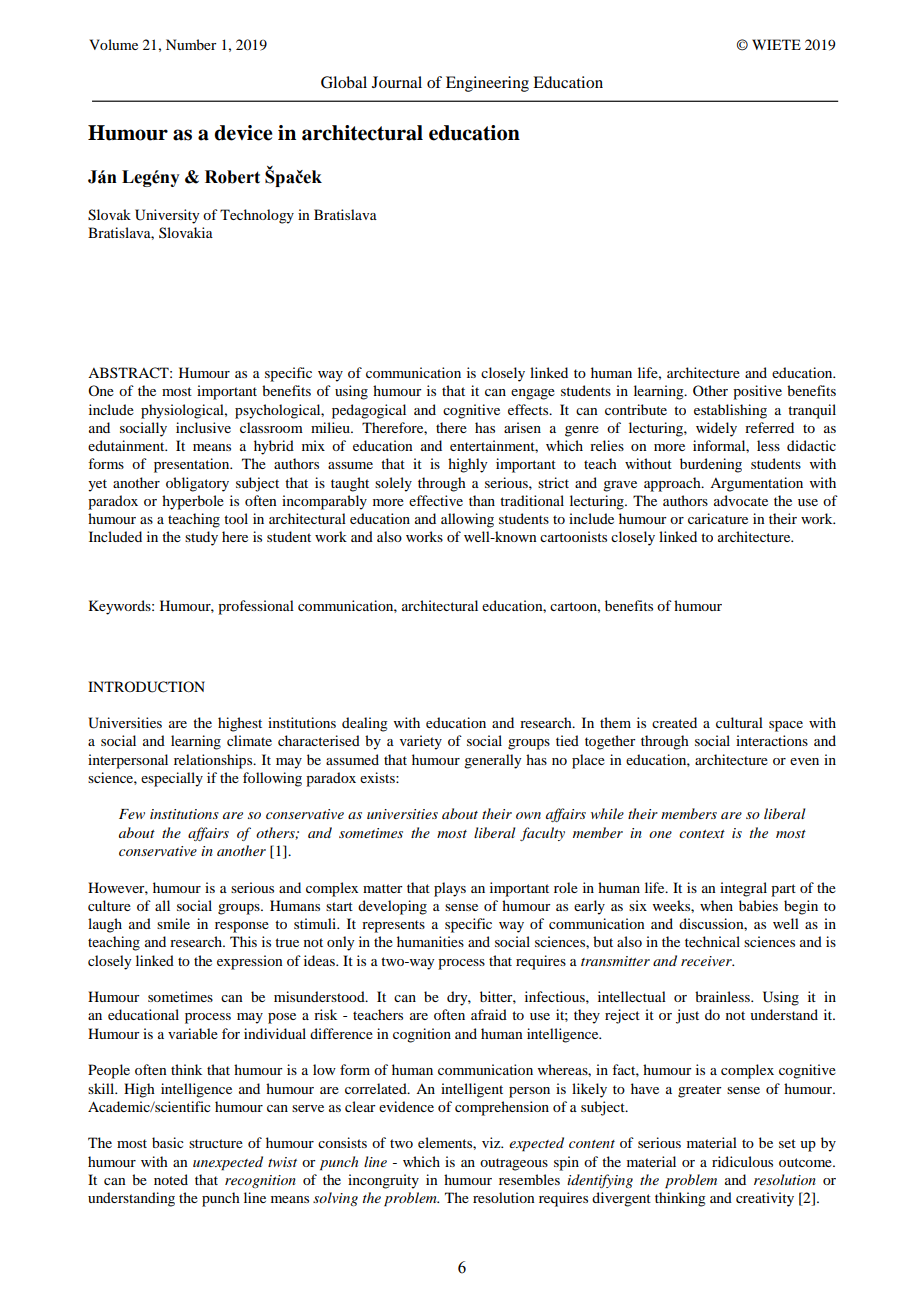 This page has width=924, height=1308. Describe the element at coordinates (397, 82) in the page. I see `Journal` at that location.
